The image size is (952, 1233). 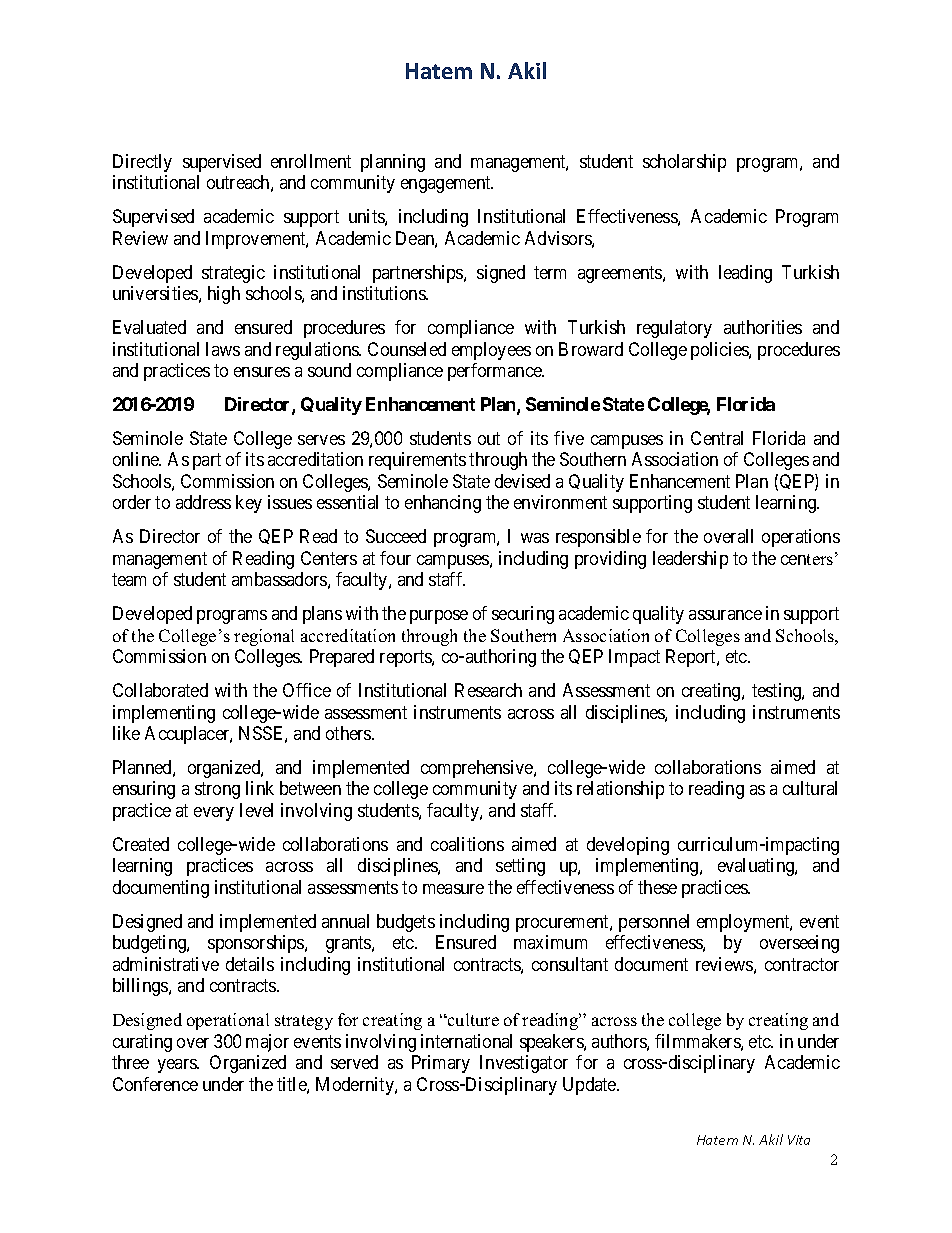 What do you see at coordinates (264, 637) in the page?
I see `regional` at bounding box center [264, 637].
